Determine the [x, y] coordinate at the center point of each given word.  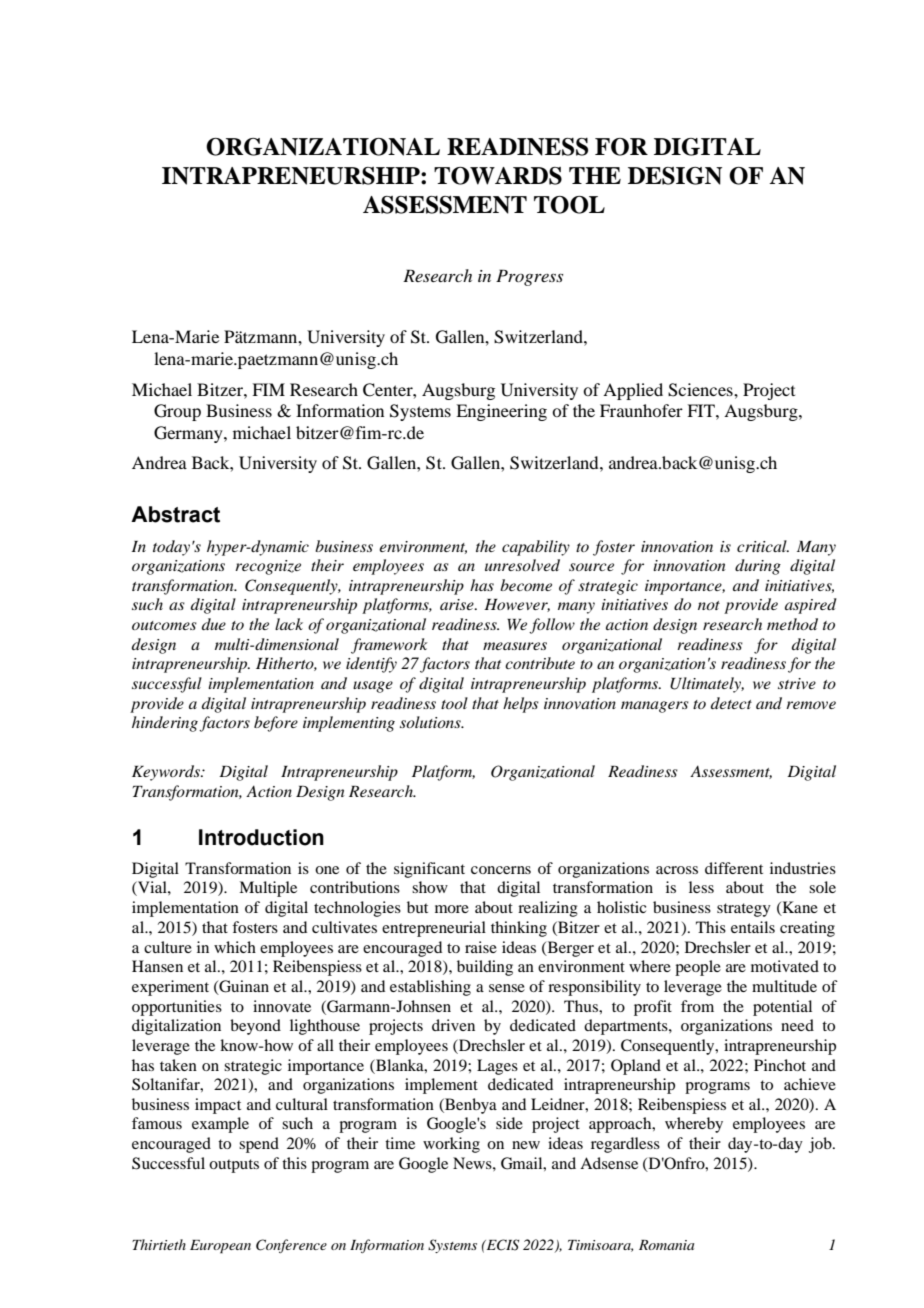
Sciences [701, 390]
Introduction [261, 837]
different [734, 868]
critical [763, 546]
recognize [268, 567]
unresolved [522, 565]
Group [177, 412]
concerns [501, 870]
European [220, 1247]
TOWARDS [498, 176]
